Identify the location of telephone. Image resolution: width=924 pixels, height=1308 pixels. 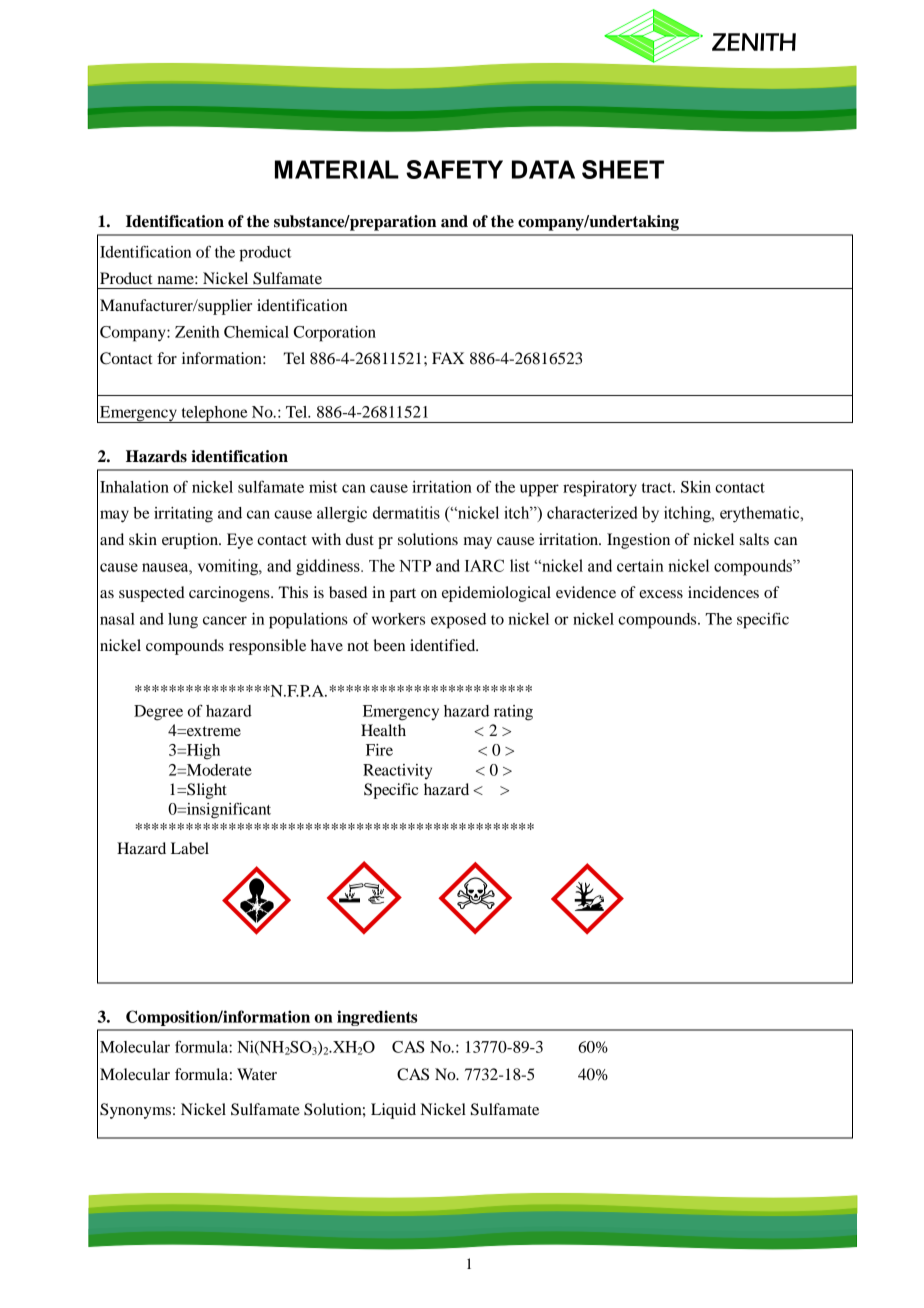
(214, 414).
